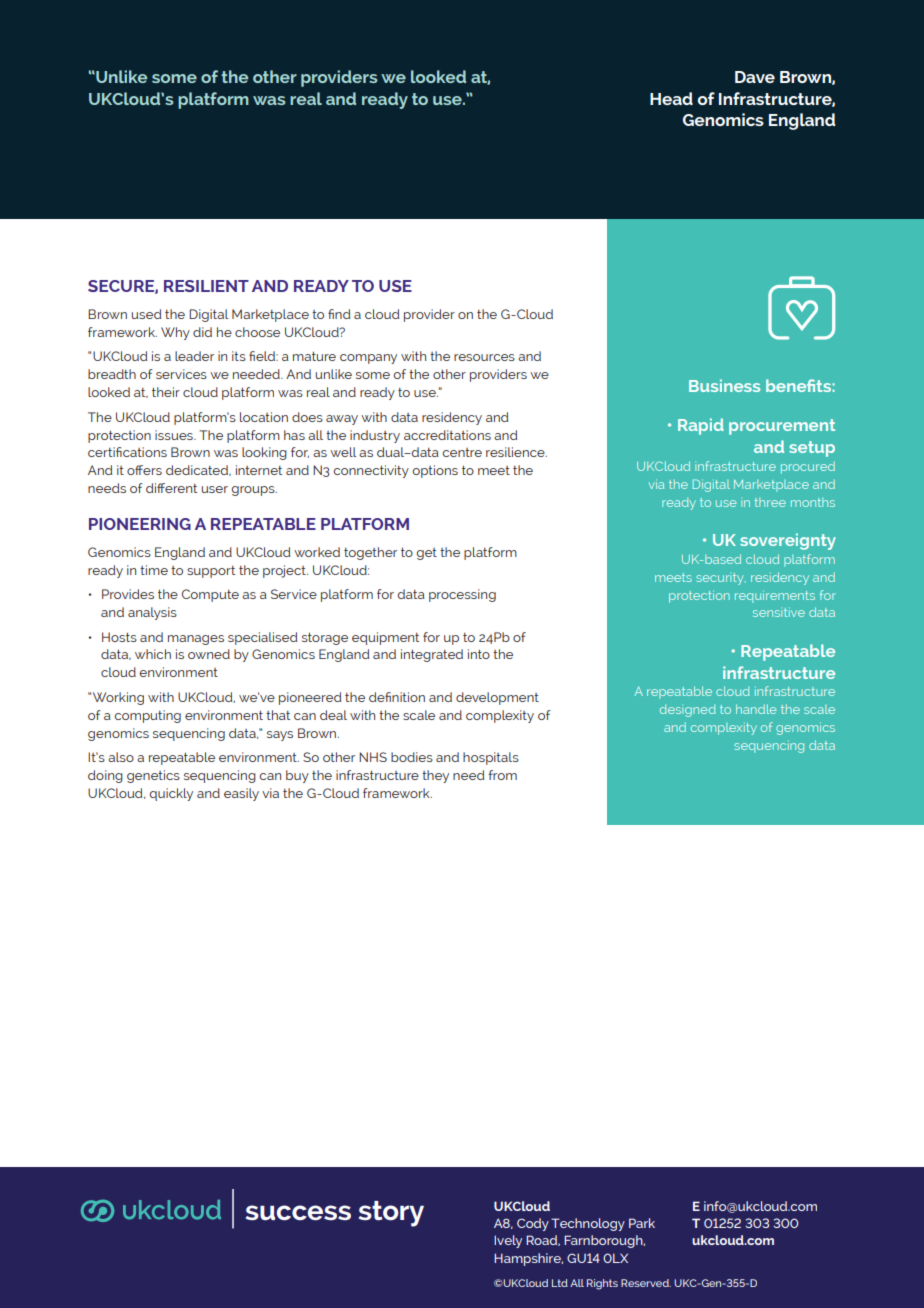 The image size is (924, 1308). Describe the element at coordinates (755, 77) in the image. I see `Dave` at that location.
